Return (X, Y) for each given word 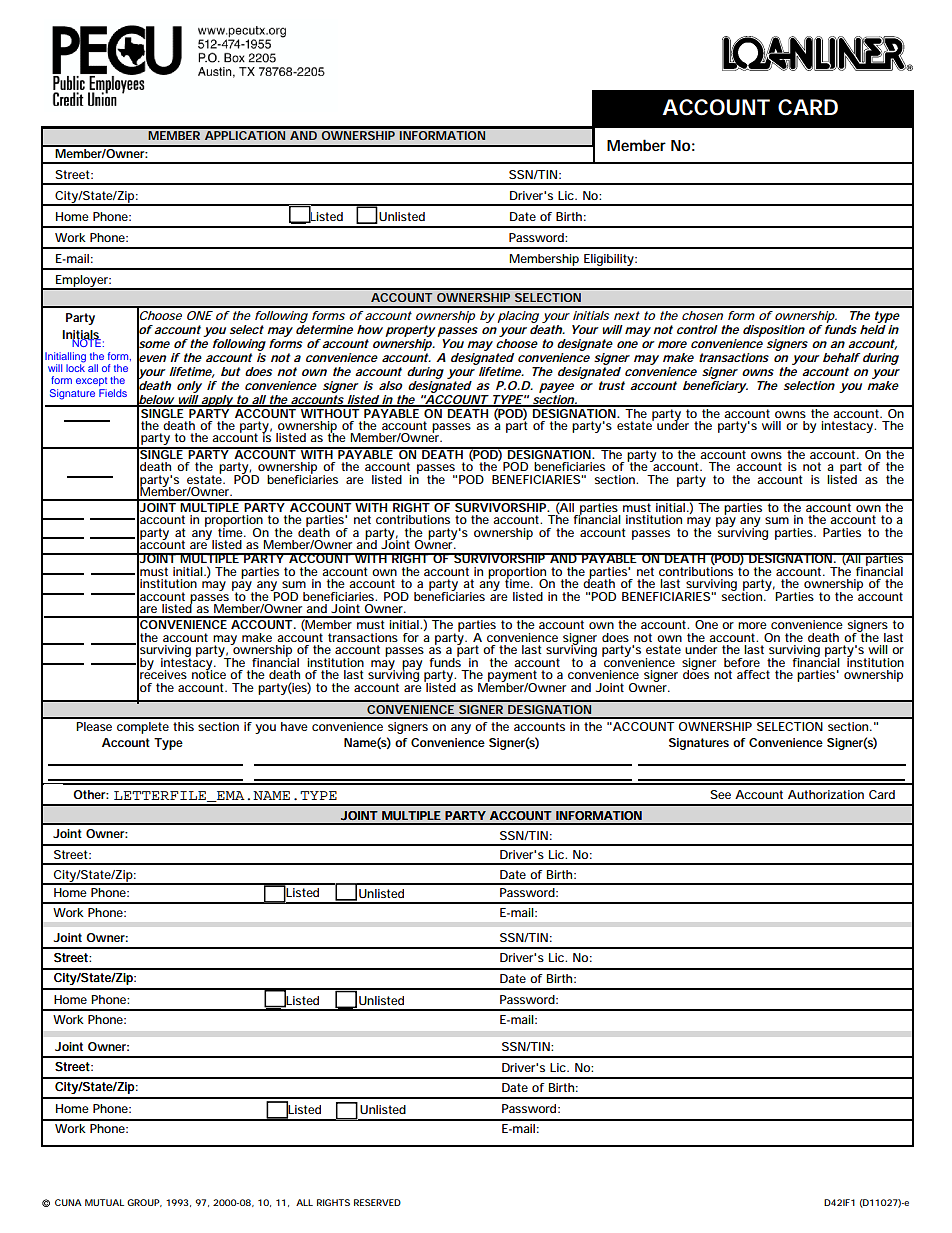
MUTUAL (104, 1202)
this (183, 726)
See (720, 794)
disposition (774, 331)
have (294, 726)
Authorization (826, 794)
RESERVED (377, 1202)
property (410, 331)
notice (209, 673)
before (742, 662)
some (153, 344)
